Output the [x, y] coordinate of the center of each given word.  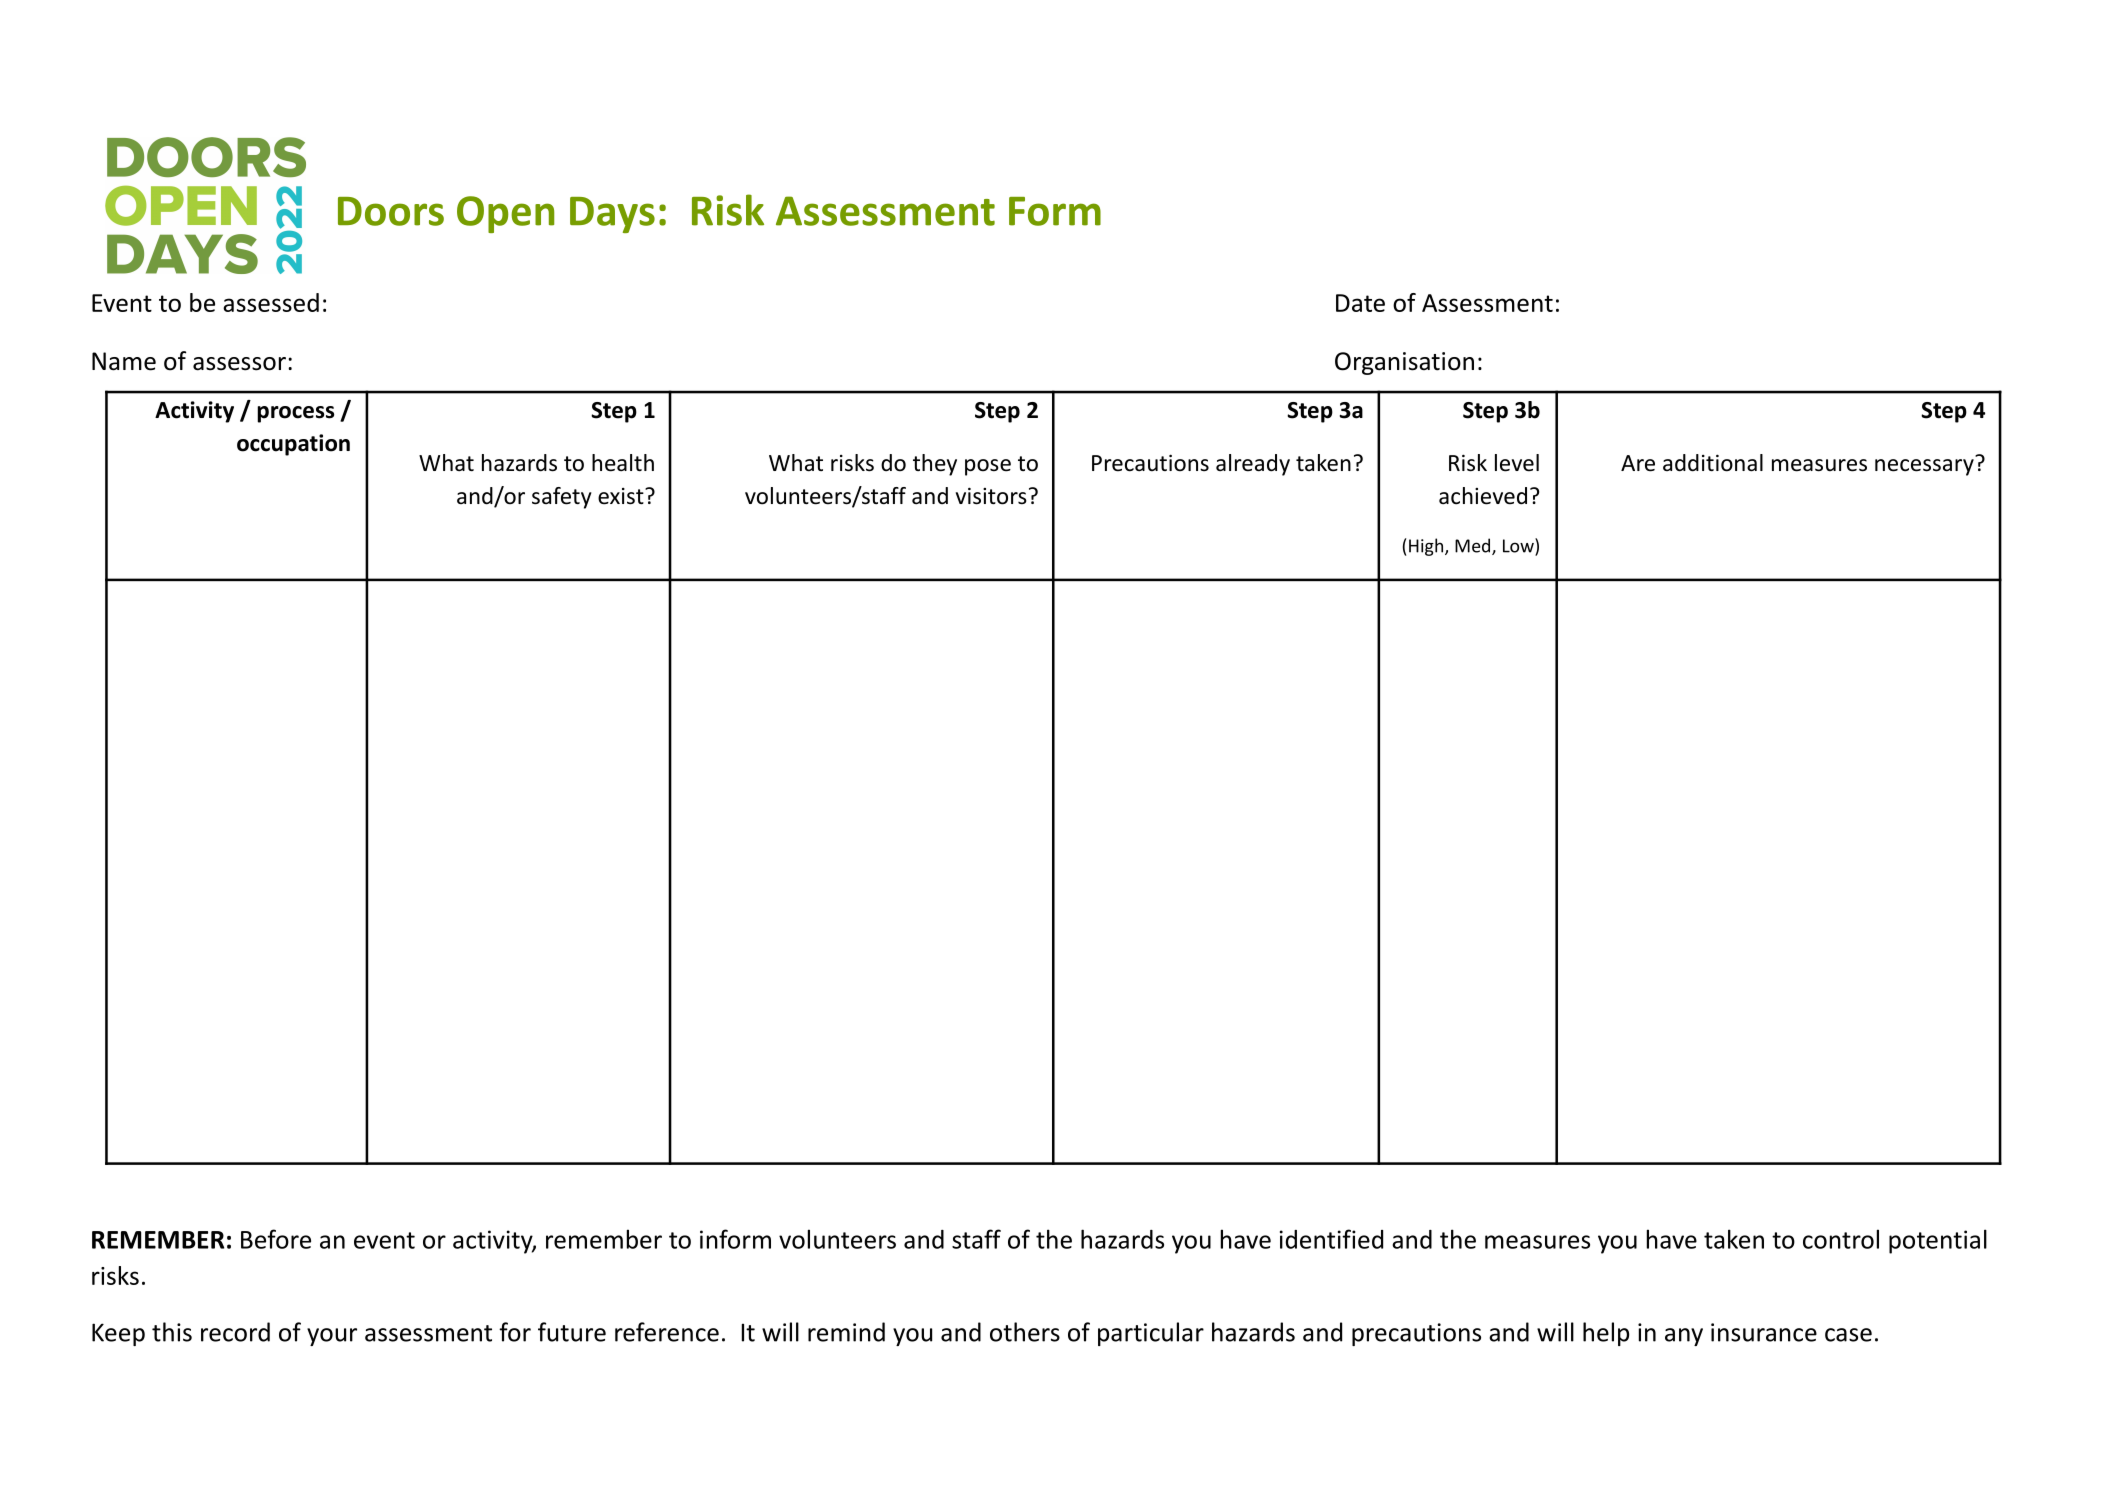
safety [562, 498]
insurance [1764, 1332]
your [332, 1337]
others [1025, 1332]
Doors [391, 211]
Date [1360, 303]
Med [1474, 546]
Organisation [1404, 363]
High [1427, 547]
